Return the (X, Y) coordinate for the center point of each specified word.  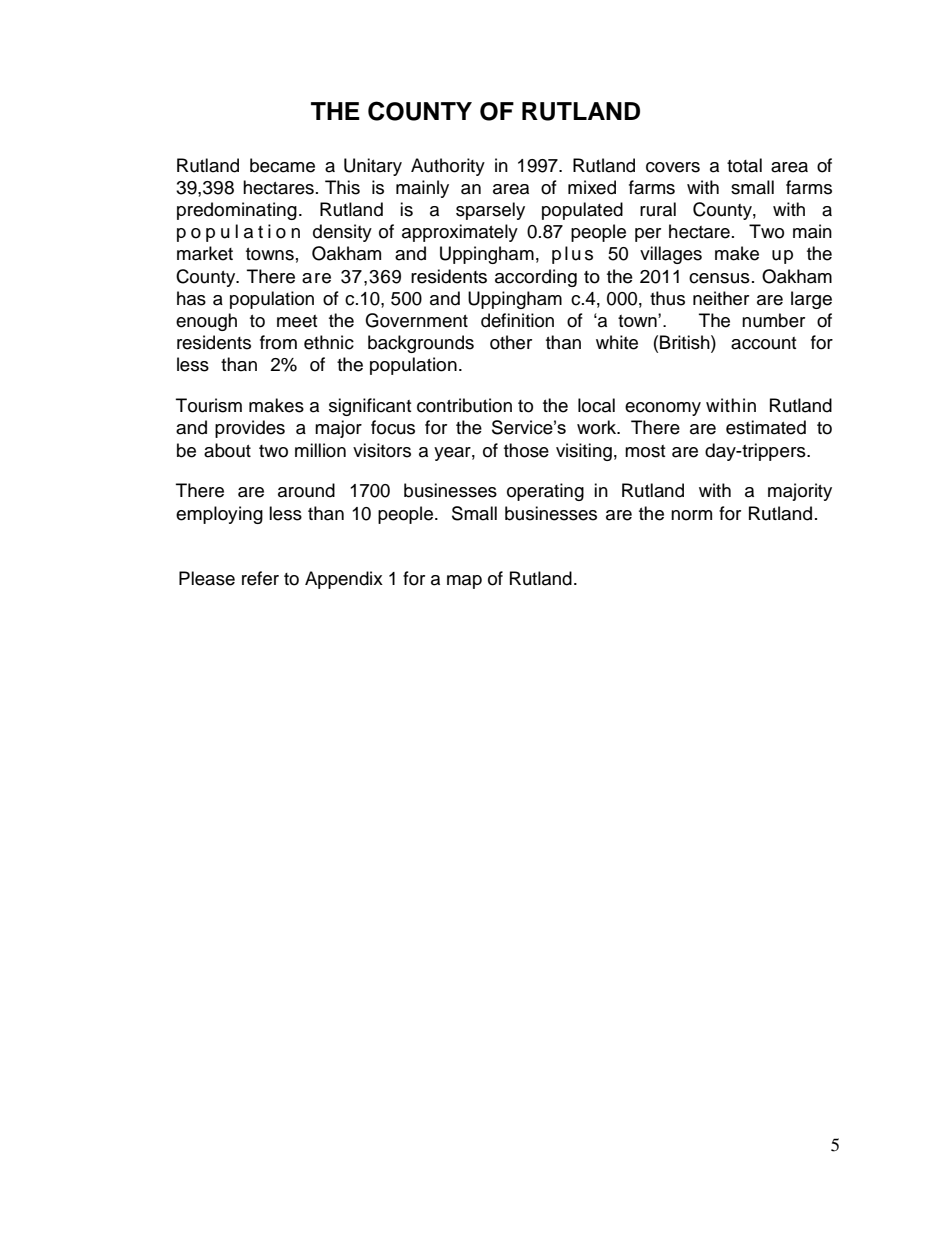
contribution (464, 405)
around (306, 490)
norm (691, 515)
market (205, 253)
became (282, 165)
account (763, 343)
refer (260, 578)
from (278, 342)
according (536, 278)
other (511, 342)
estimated (766, 427)
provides (250, 429)
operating (545, 492)
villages (671, 255)
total (744, 165)
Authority (448, 167)
